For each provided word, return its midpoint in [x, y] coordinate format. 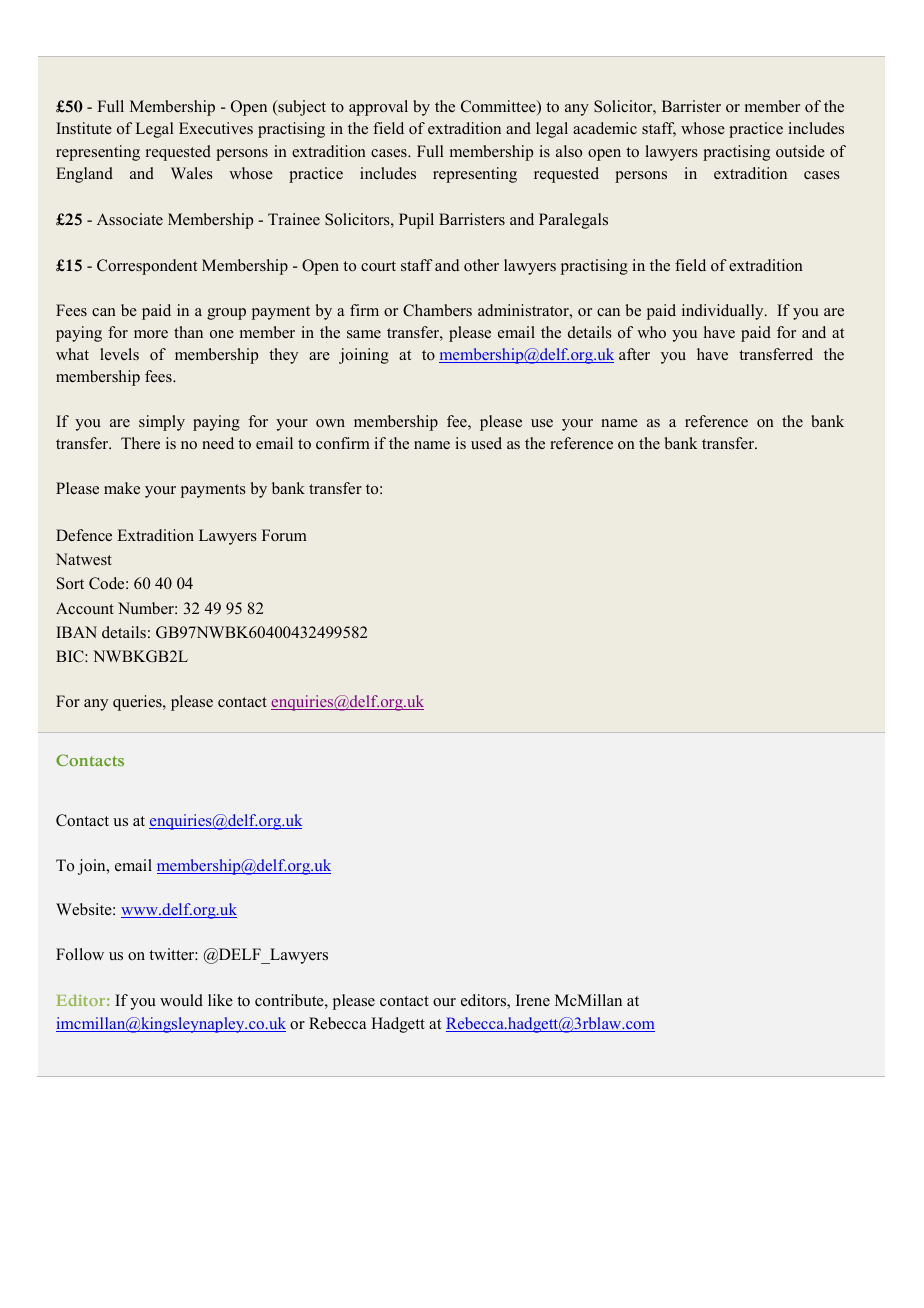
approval [378, 108]
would [181, 1000]
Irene [533, 1000]
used [486, 443]
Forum [284, 535]
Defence [84, 535]
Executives [216, 128]
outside [800, 151]
